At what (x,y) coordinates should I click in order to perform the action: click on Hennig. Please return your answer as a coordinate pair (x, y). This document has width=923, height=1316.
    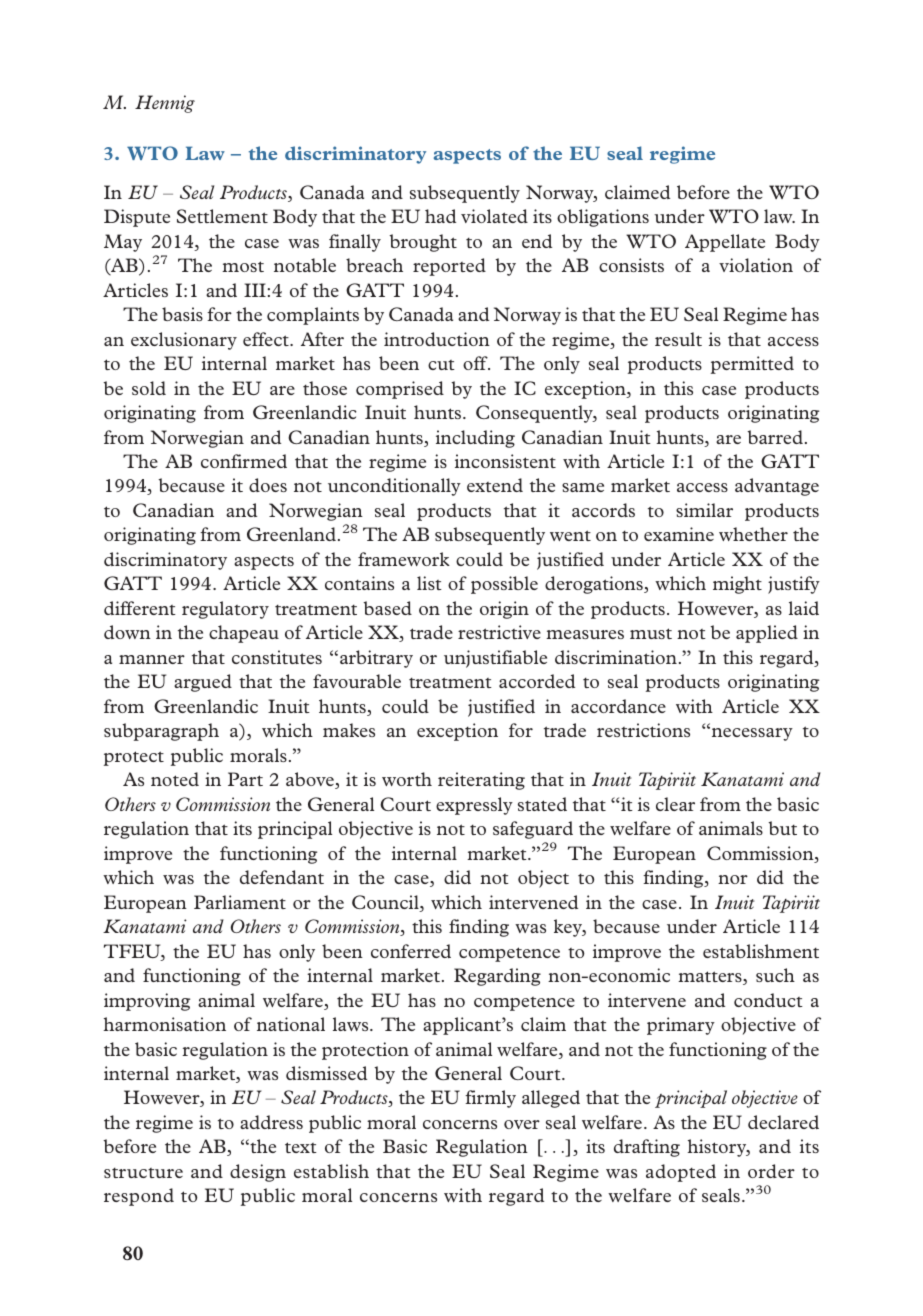
    Looking at the image, I should click on (165, 104).
